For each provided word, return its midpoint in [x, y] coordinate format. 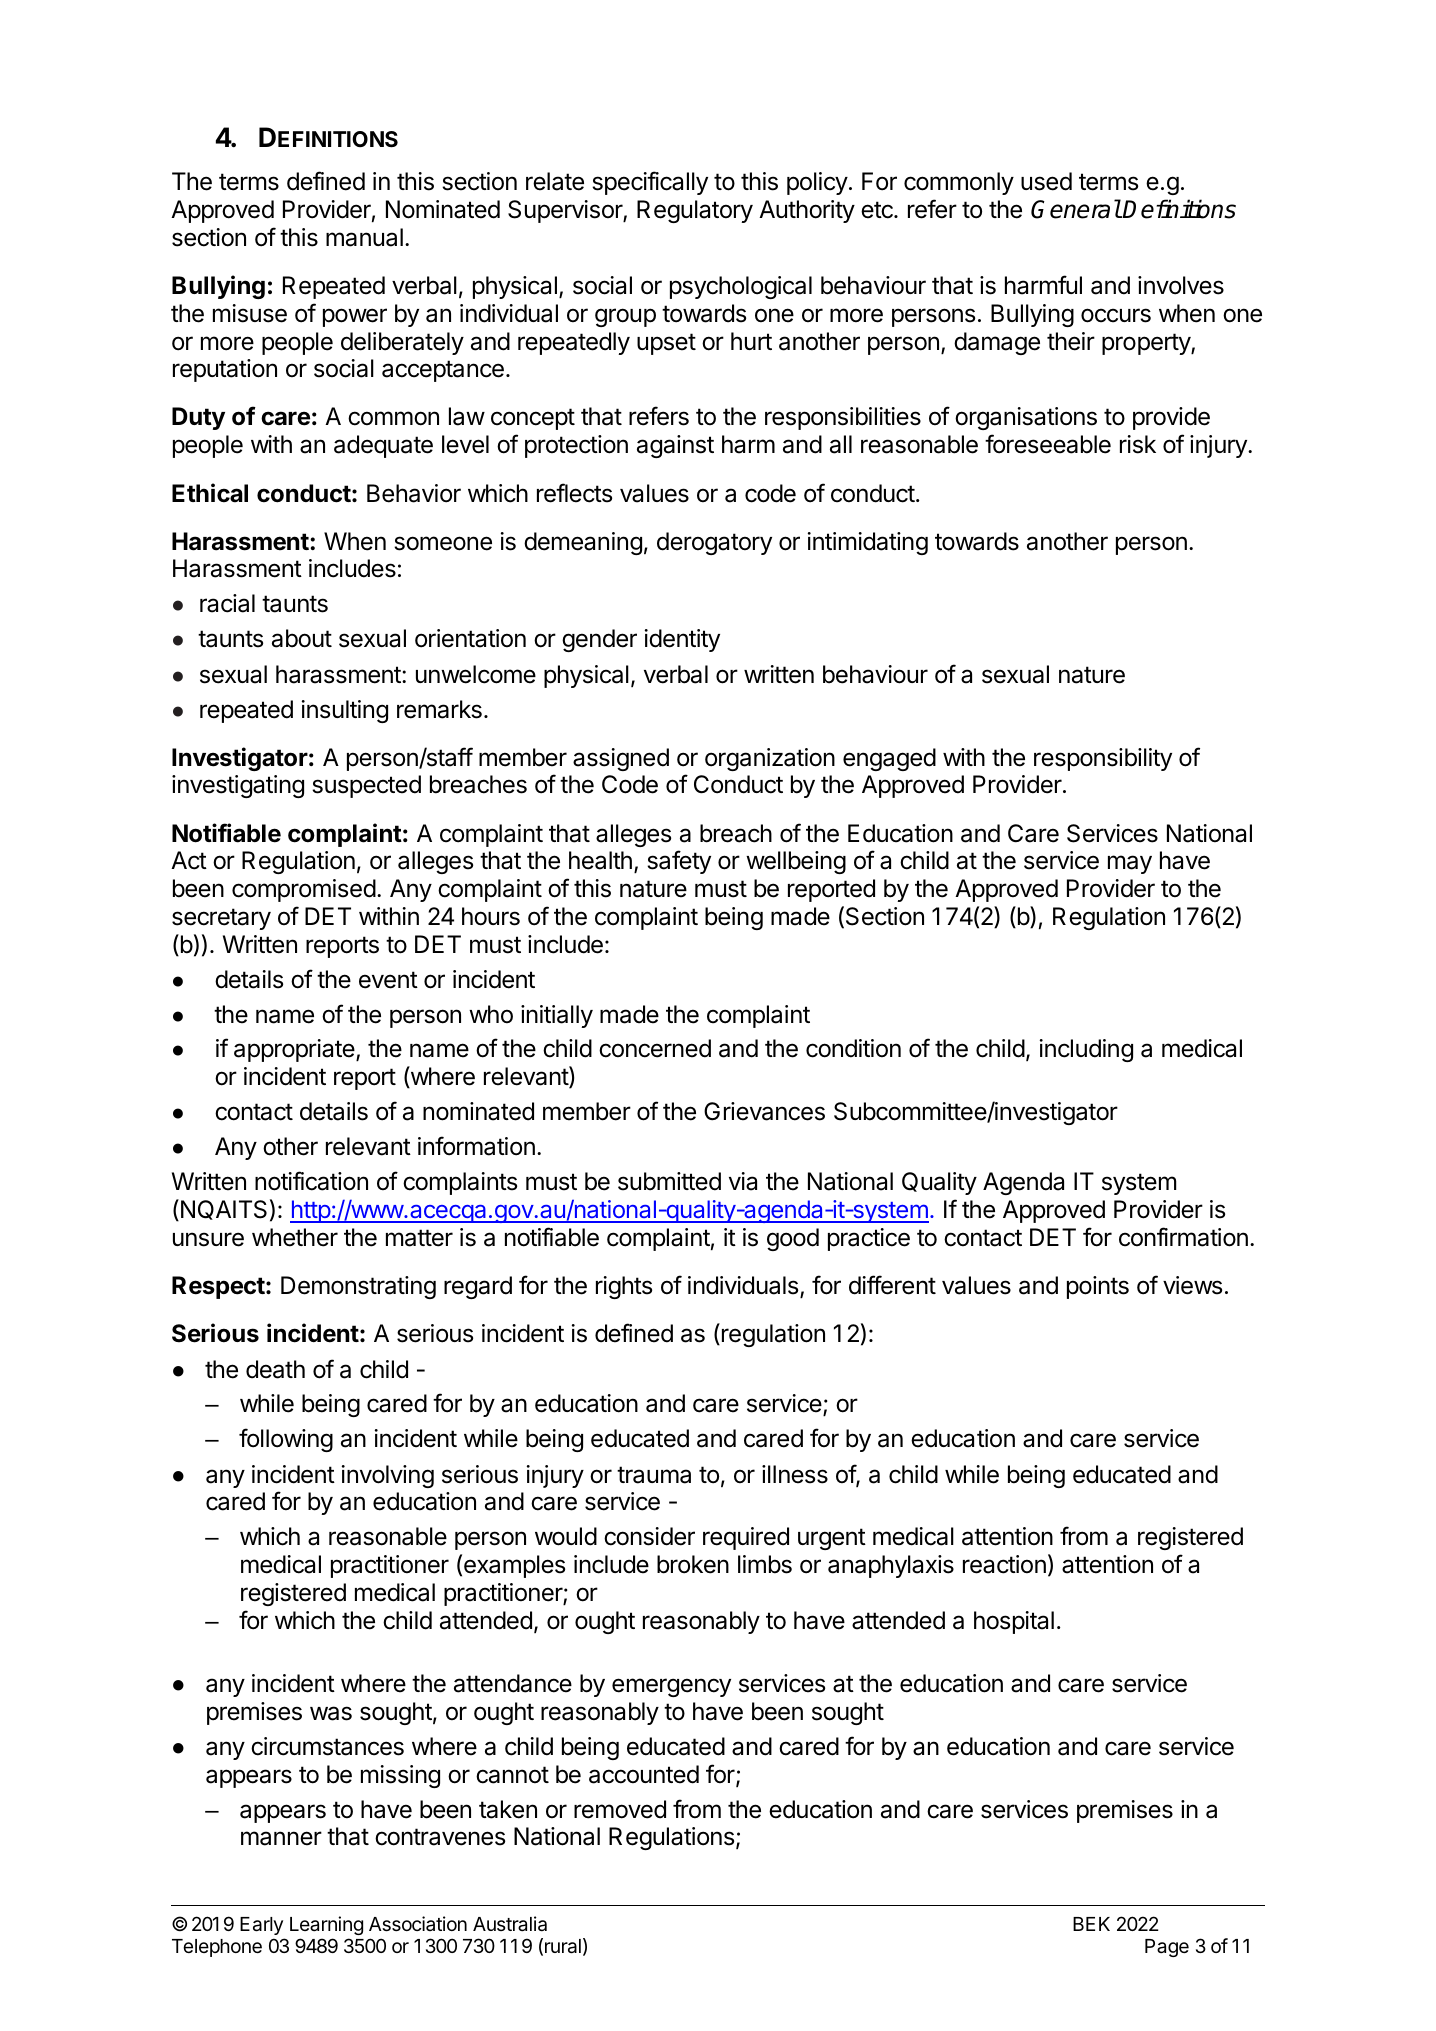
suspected [366, 786]
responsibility [1103, 759]
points [1098, 1287]
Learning [326, 1925]
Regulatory [695, 211]
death [275, 1369]
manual [364, 237]
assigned [621, 759]
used [1046, 181]
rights [624, 1287]
